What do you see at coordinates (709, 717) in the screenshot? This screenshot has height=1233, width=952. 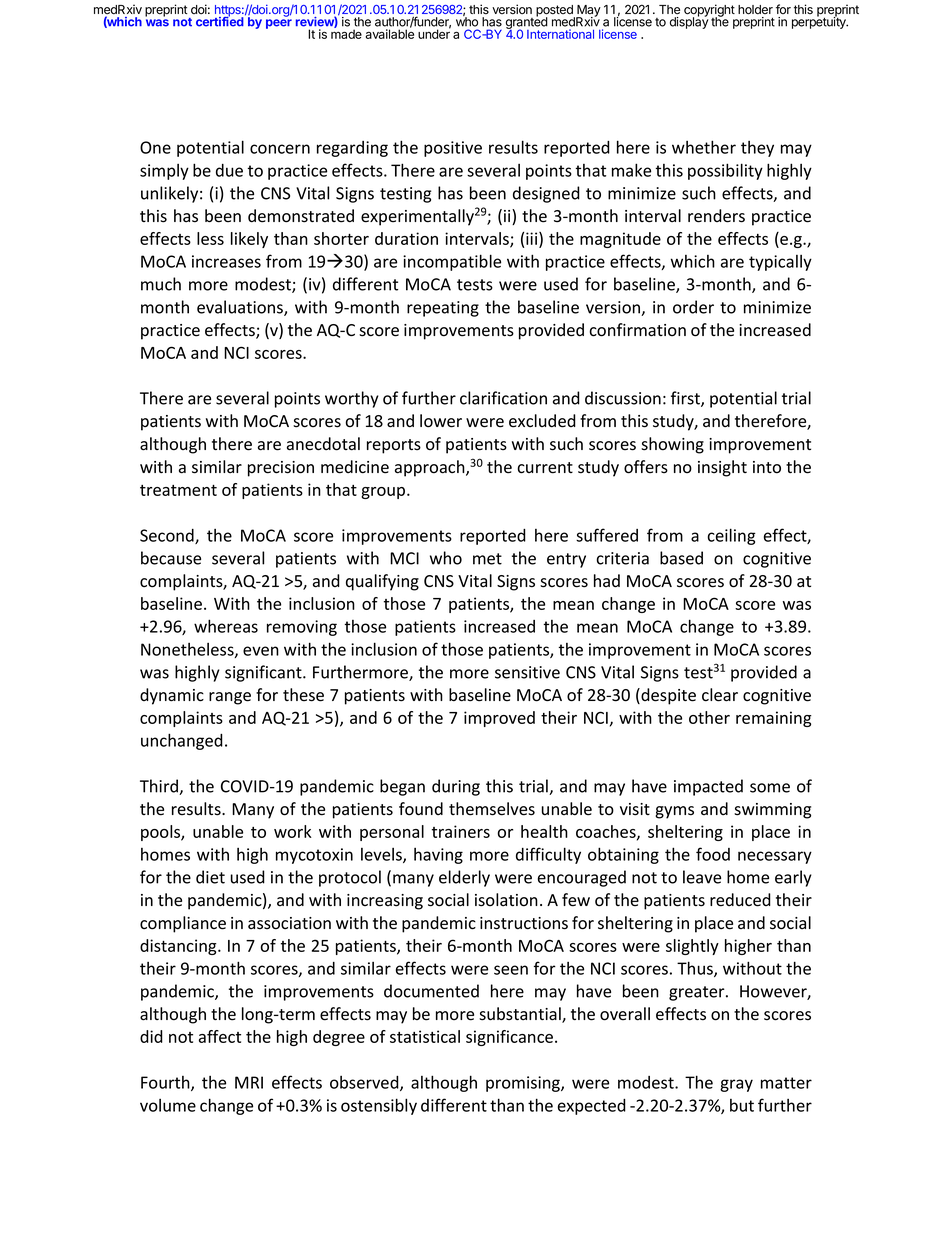 I see `other` at bounding box center [709, 717].
